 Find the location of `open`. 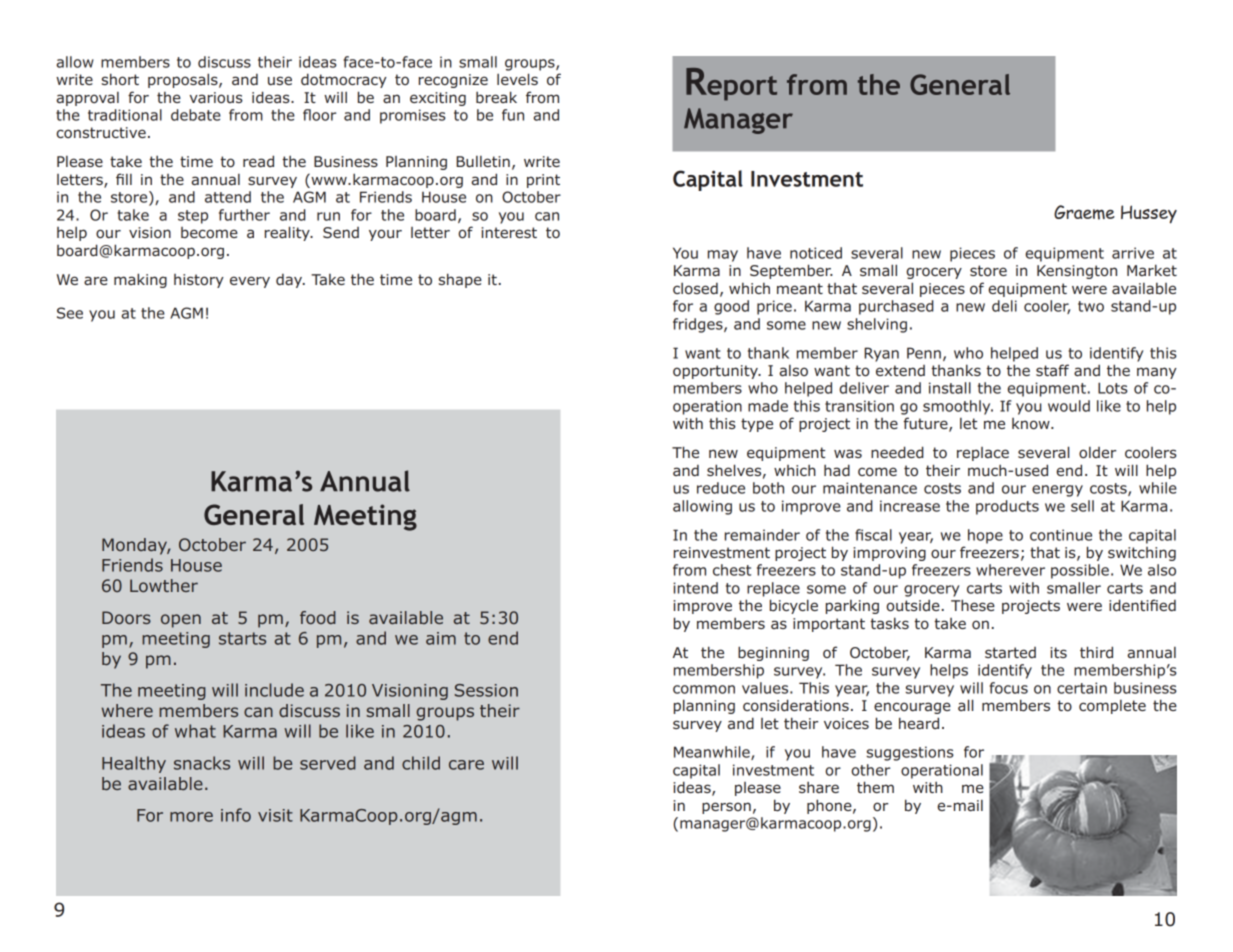

open is located at coordinates (181, 621).
